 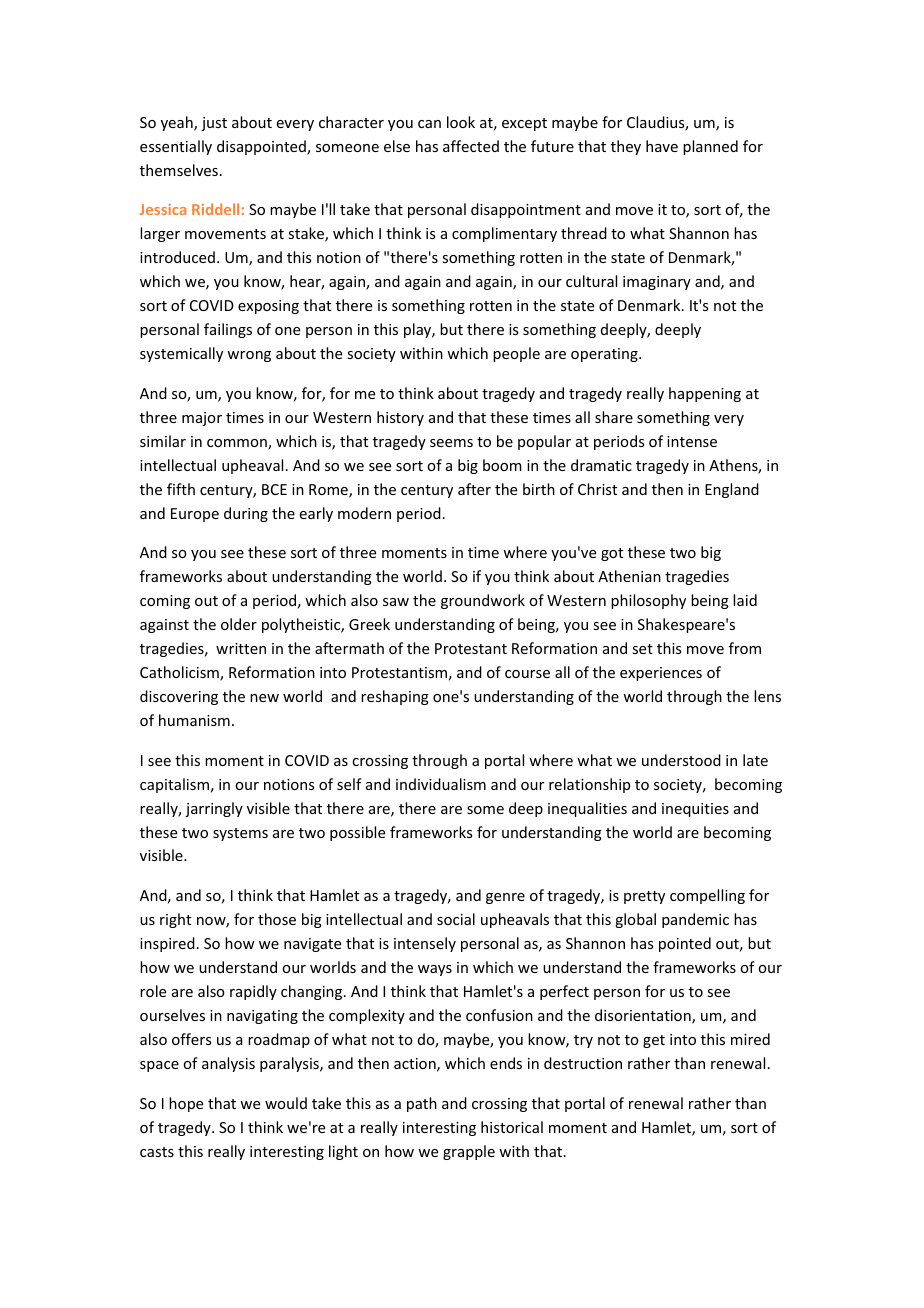 What do you see at coordinates (181, 489) in the screenshot?
I see `fifth` at bounding box center [181, 489].
